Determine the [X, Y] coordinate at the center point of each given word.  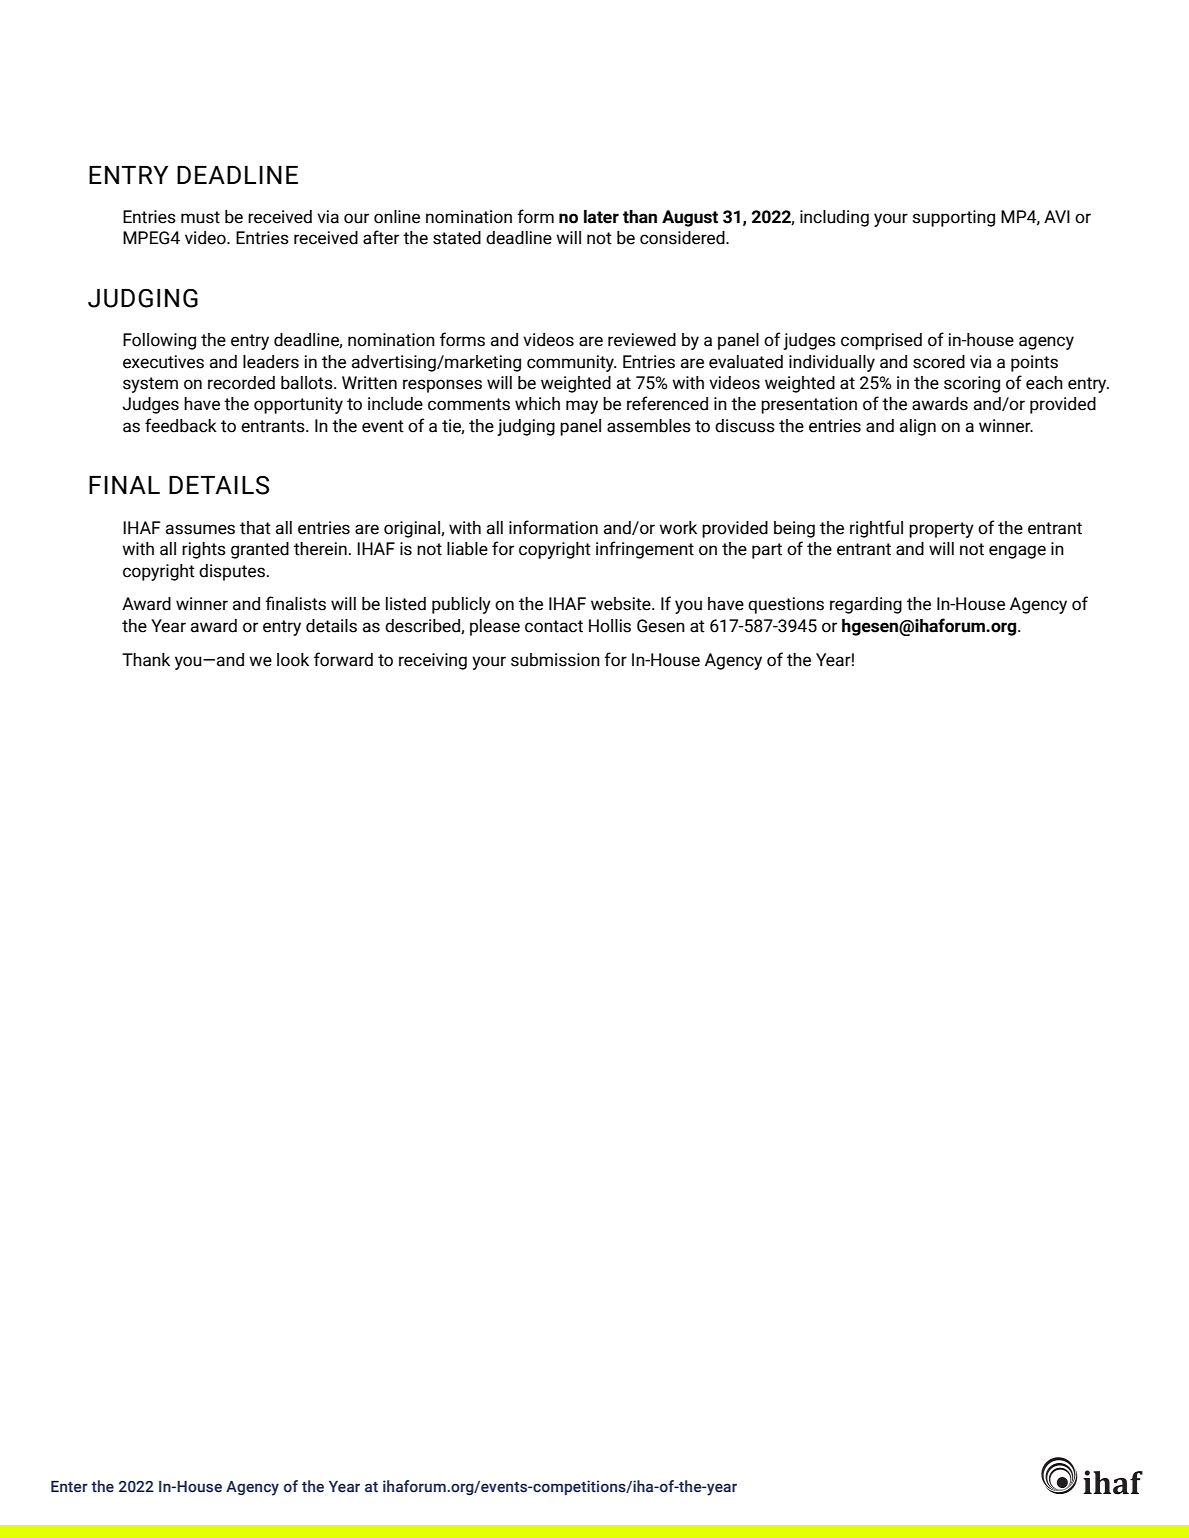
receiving [433, 661]
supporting [954, 218]
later [601, 217]
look [293, 660]
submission [555, 660]
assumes [200, 529]
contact [554, 626]
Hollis [610, 626]
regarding [866, 605]
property [941, 530]
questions [786, 605]
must [200, 217]
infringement [645, 550]
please [495, 627]
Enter [69, 1487]
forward [343, 659]
